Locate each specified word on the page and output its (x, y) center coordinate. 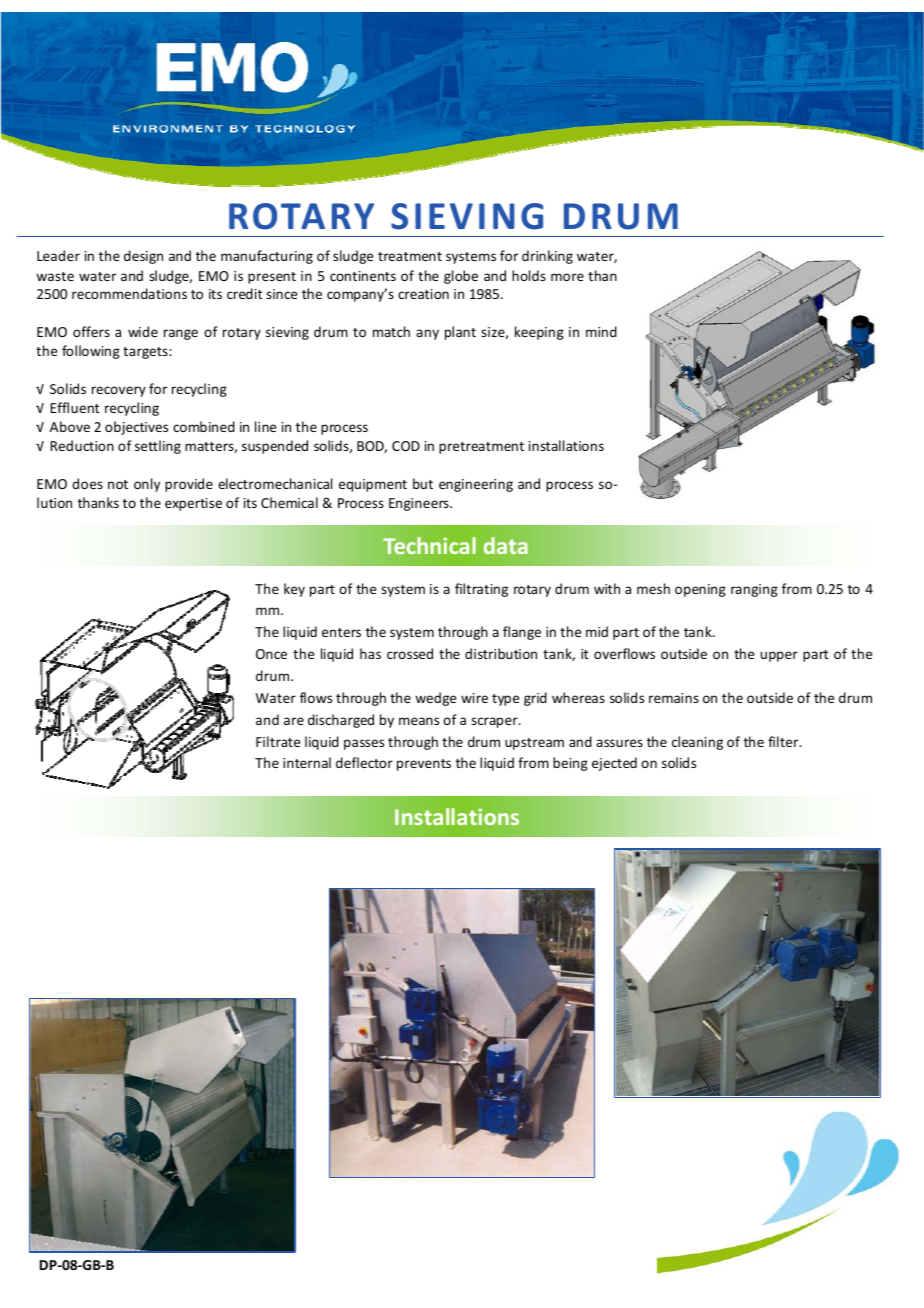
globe (461, 277)
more (567, 277)
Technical (429, 545)
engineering (476, 485)
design (143, 257)
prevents (424, 765)
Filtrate (278, 741)
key (294, 590)
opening (700, 590)
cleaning (697, 743)
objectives (136, 428)
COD (406, 446)
